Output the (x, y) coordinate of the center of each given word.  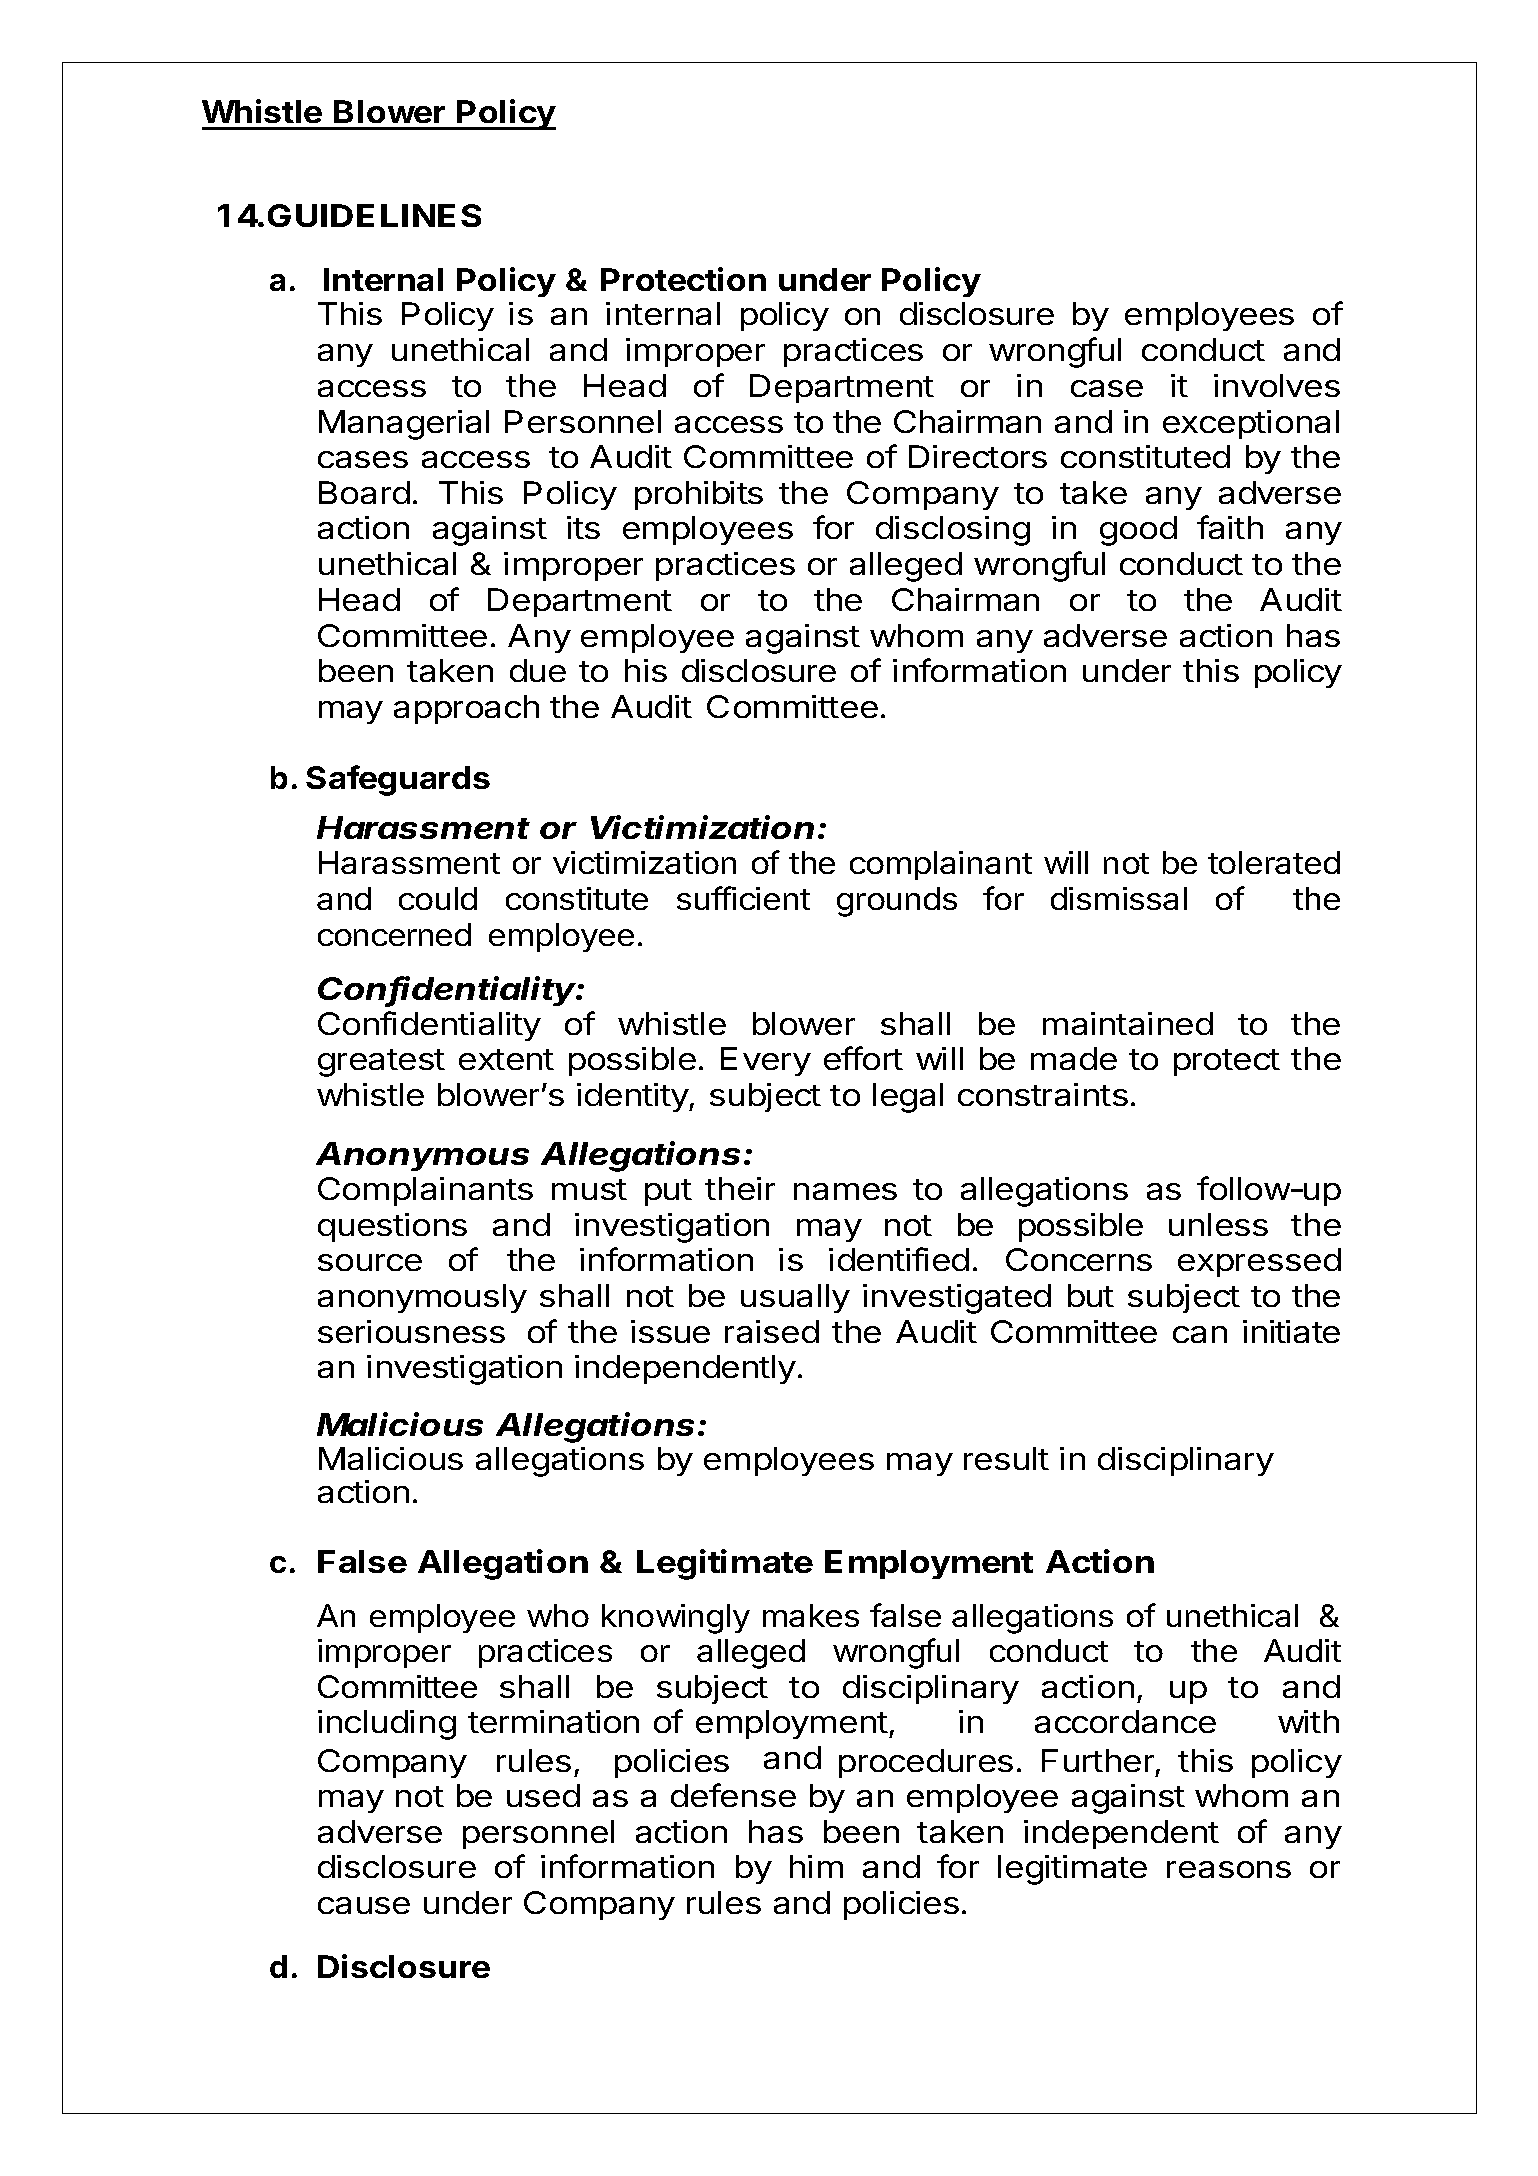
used (543, 1795)
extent (506, 1059)
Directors (978, 456)
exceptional (1251, 424)
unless (1218, 1224)
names (845, 1191)
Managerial (404, 425)
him (816, 1866)
